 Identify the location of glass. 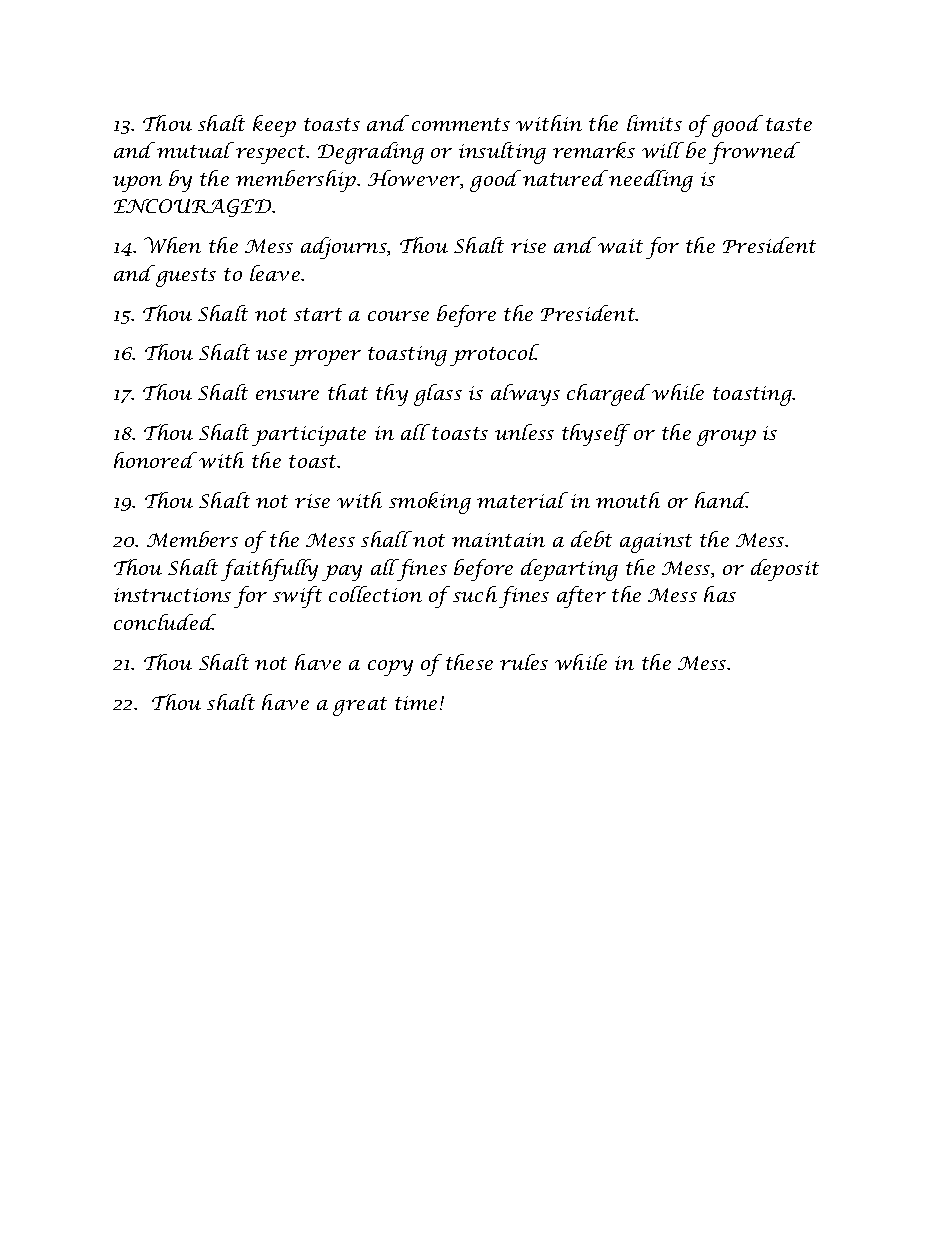
(438, 395).
